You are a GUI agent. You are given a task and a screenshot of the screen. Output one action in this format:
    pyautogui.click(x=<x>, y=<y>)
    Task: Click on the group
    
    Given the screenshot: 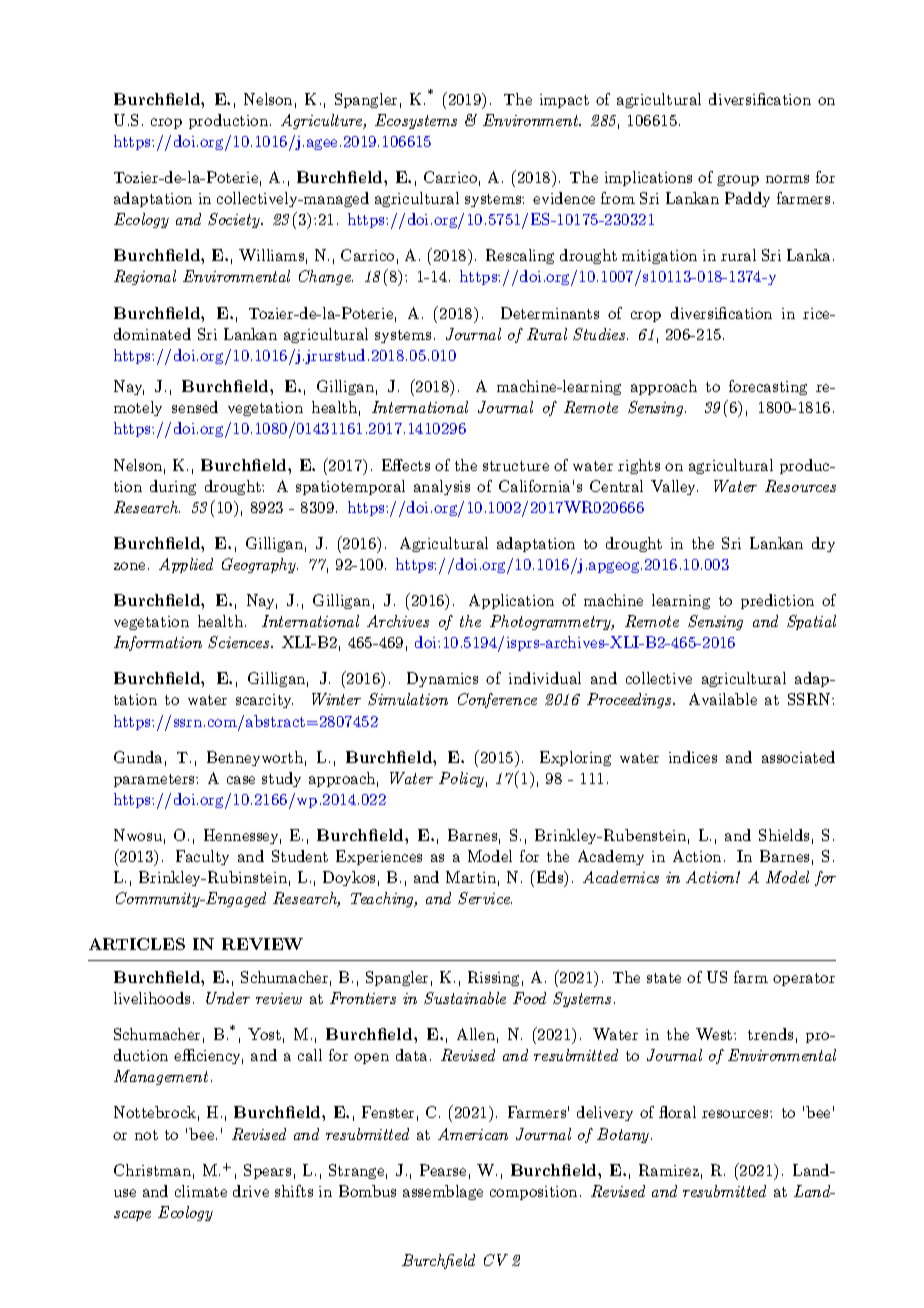 What is the action you would take?
    pyautogui.click(x=738, y=180)
